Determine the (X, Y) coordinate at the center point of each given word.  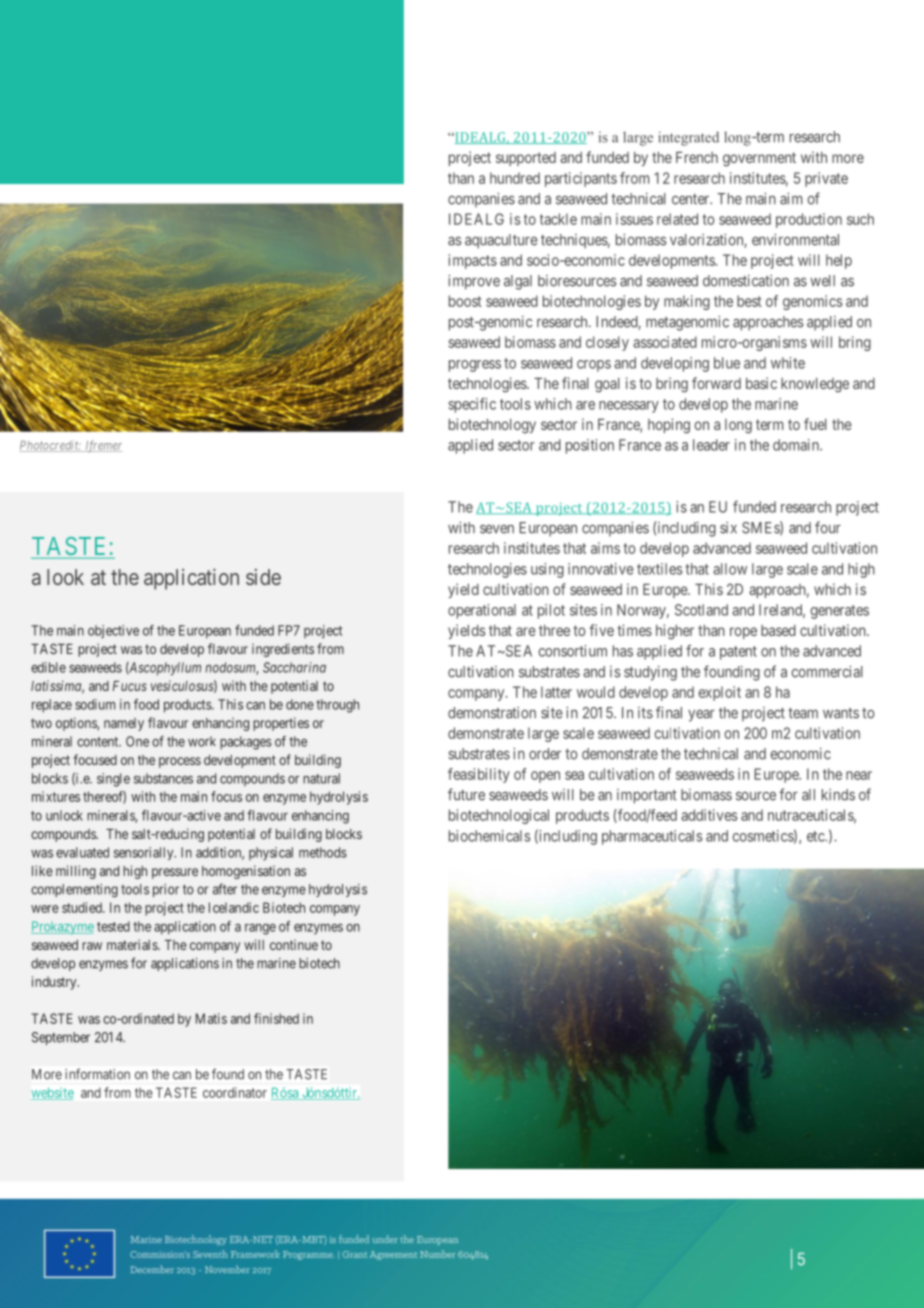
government (759, 159)
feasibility (479, 775)
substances (163, 778)
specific (472, 405)
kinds (838, 795)
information (97, 1074)
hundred (515, 178)
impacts (473, 261)
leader (711, 445)
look (65, 577)
